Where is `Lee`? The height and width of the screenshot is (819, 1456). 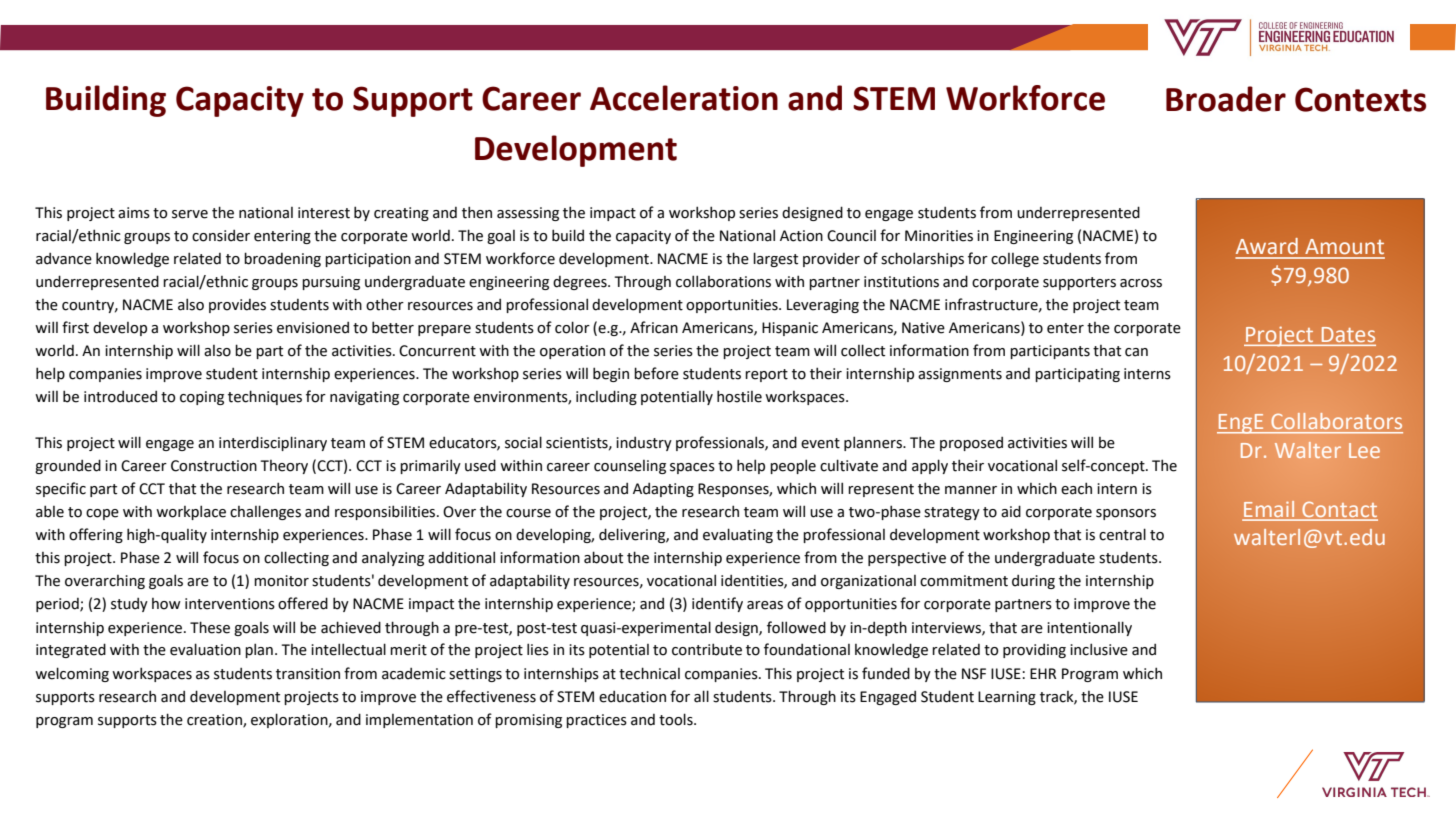 Lee is located at coordinates (1364, 450).
